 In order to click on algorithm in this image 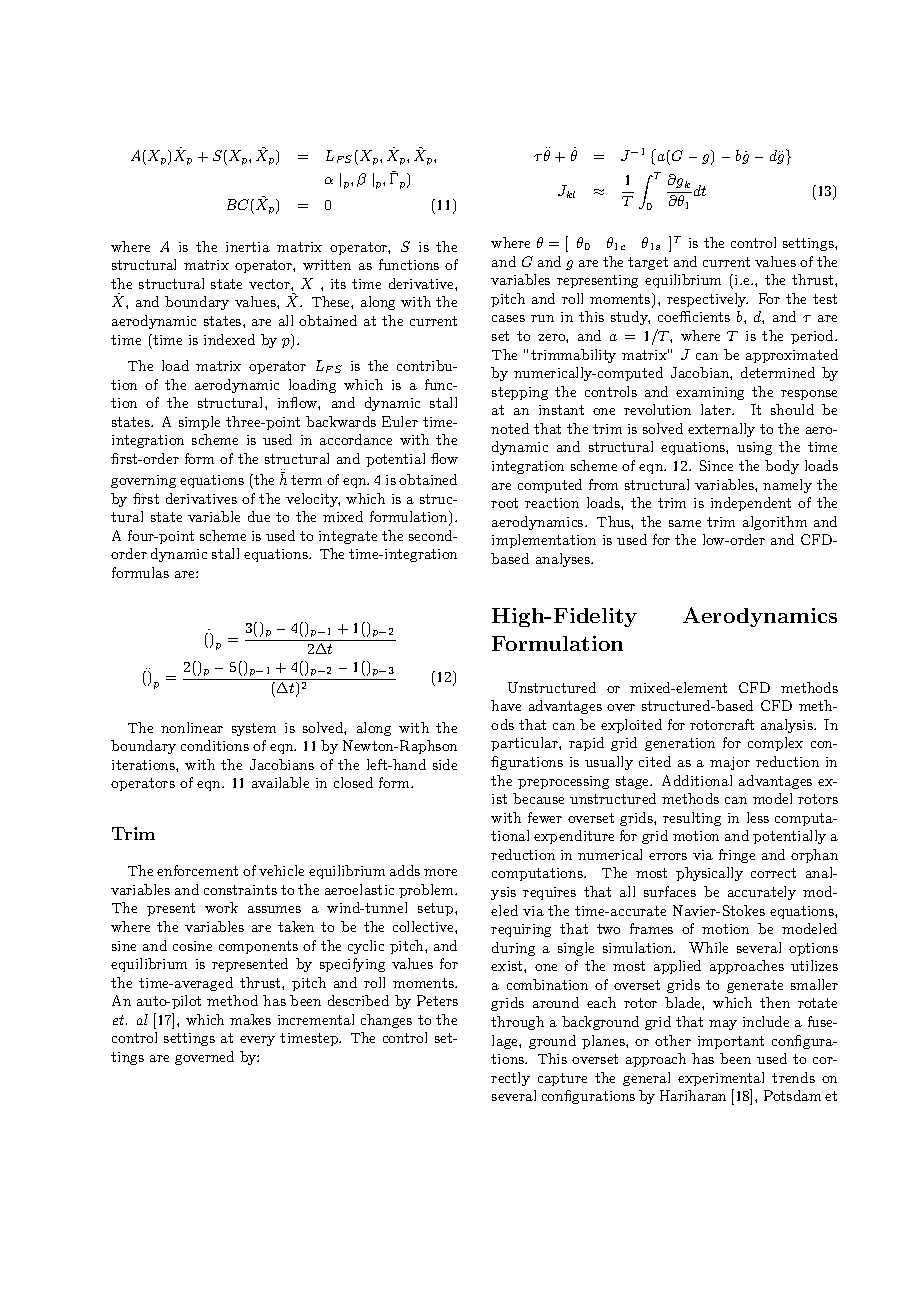, I will do `click(775, 523)`.
